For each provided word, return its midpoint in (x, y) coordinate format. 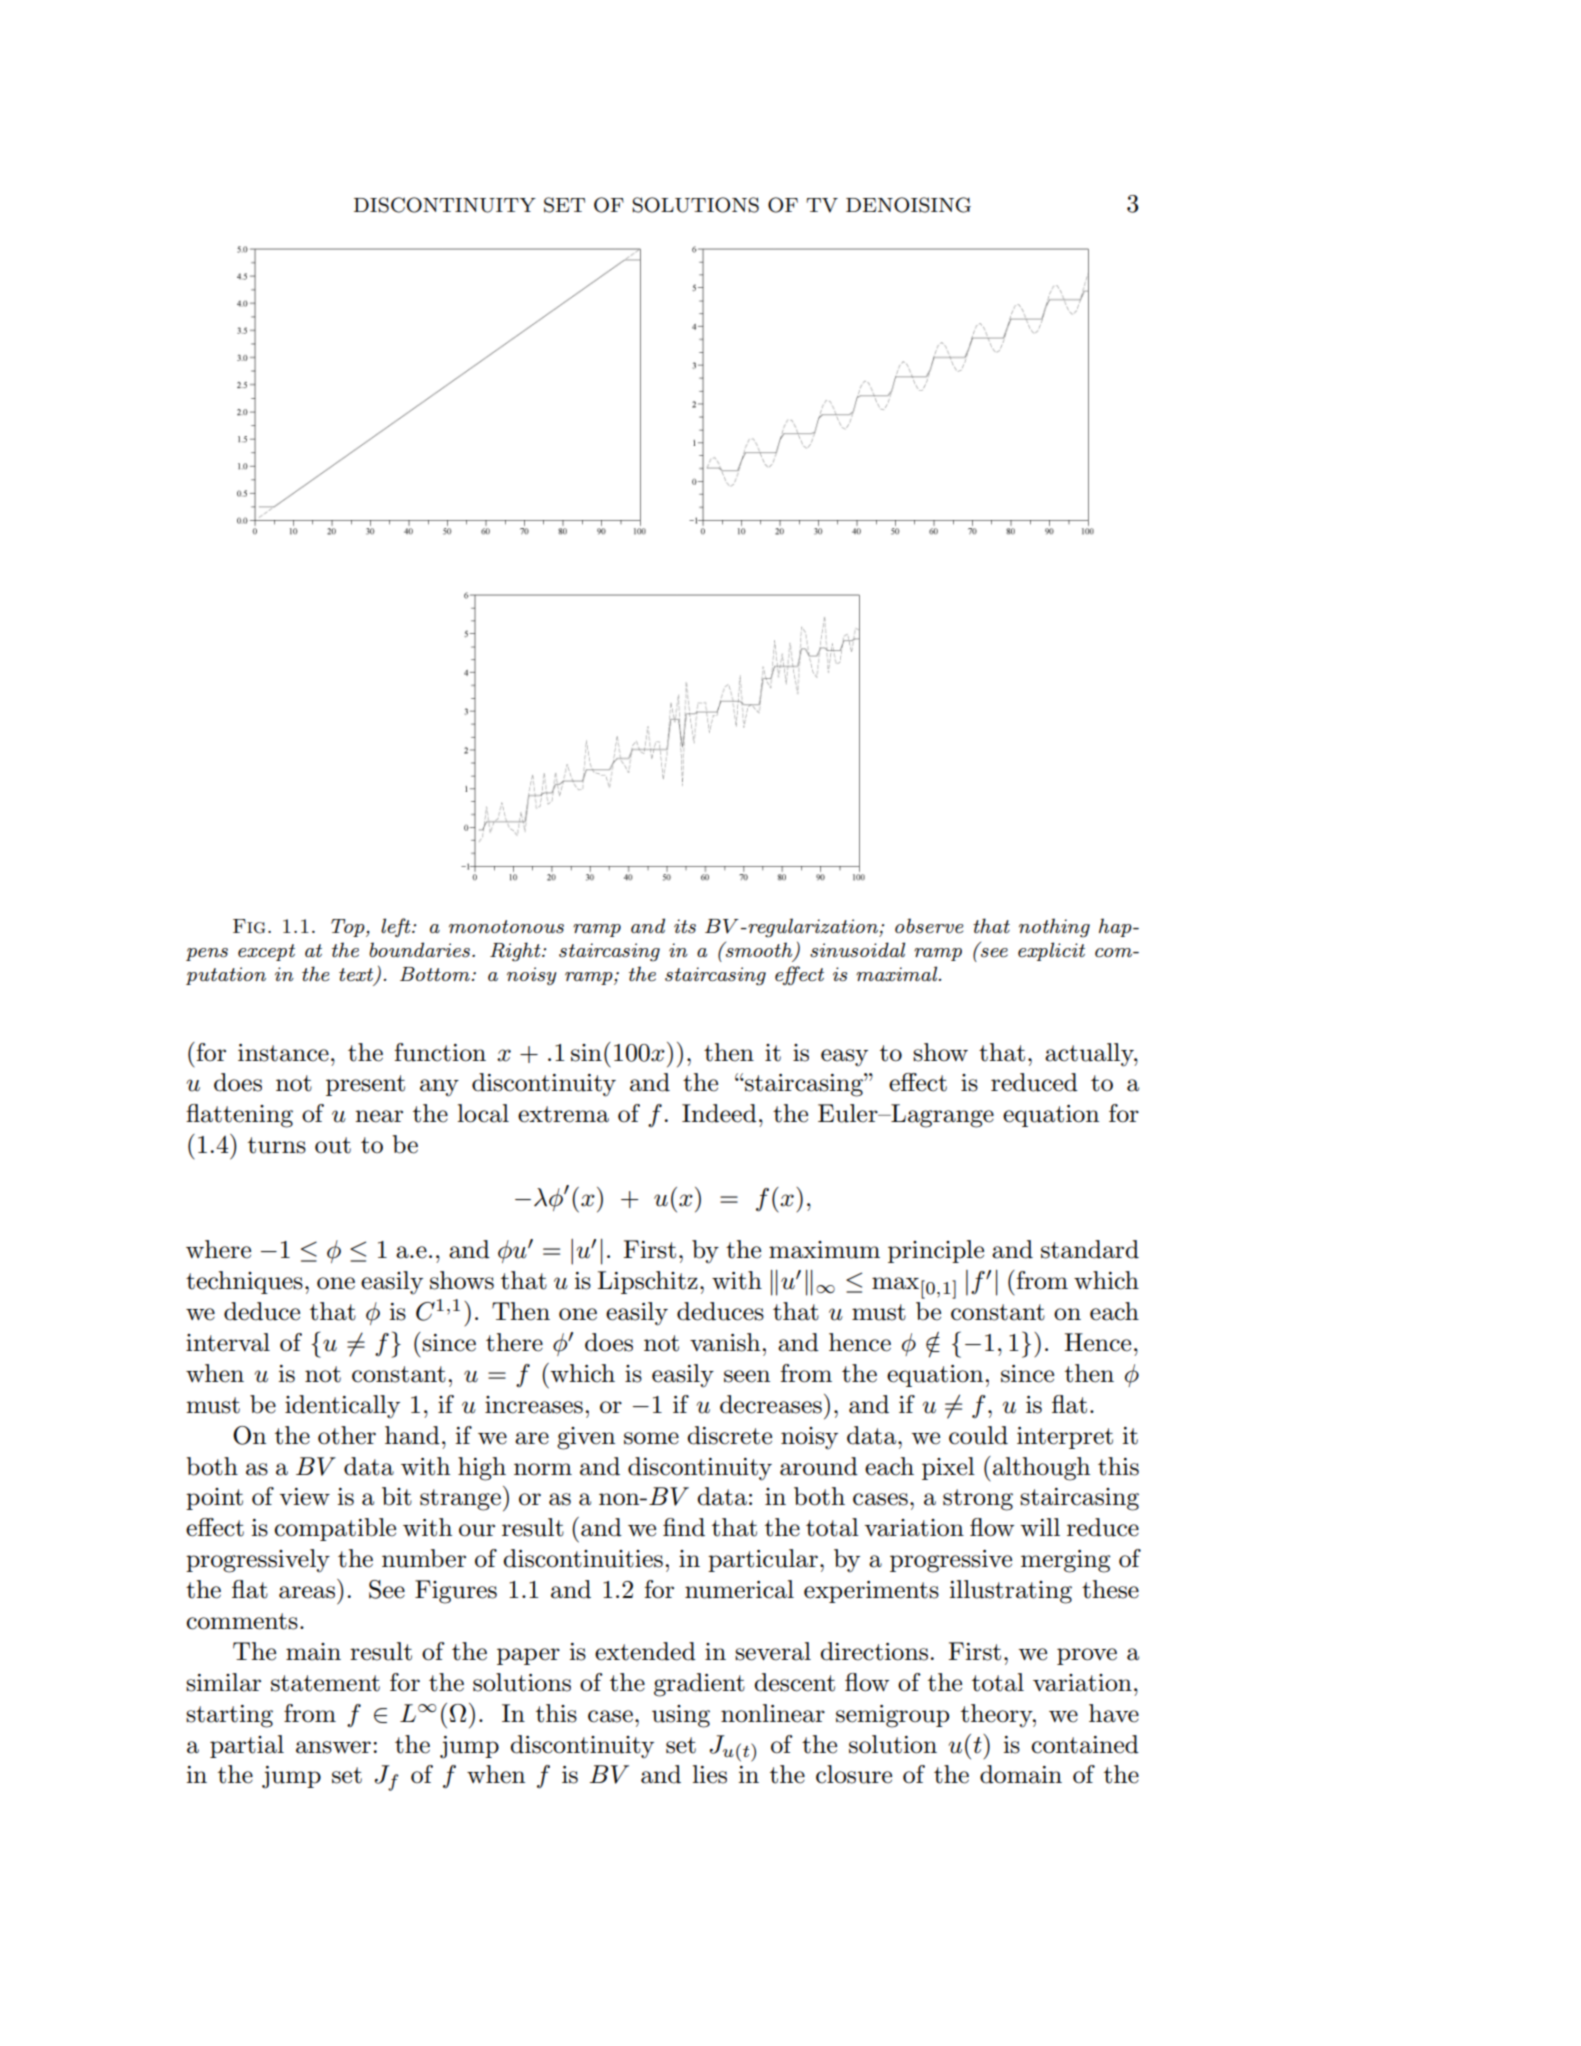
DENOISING (908, 205)
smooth (759, 951)
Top (349, 928)
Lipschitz (647, 1282)
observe (929, 926)
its (685, 926)
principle (936, 1251)
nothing (1054, 928)
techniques (244, 1282)
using (681, 1716)
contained (1085, 1744)
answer (333, 1747)
